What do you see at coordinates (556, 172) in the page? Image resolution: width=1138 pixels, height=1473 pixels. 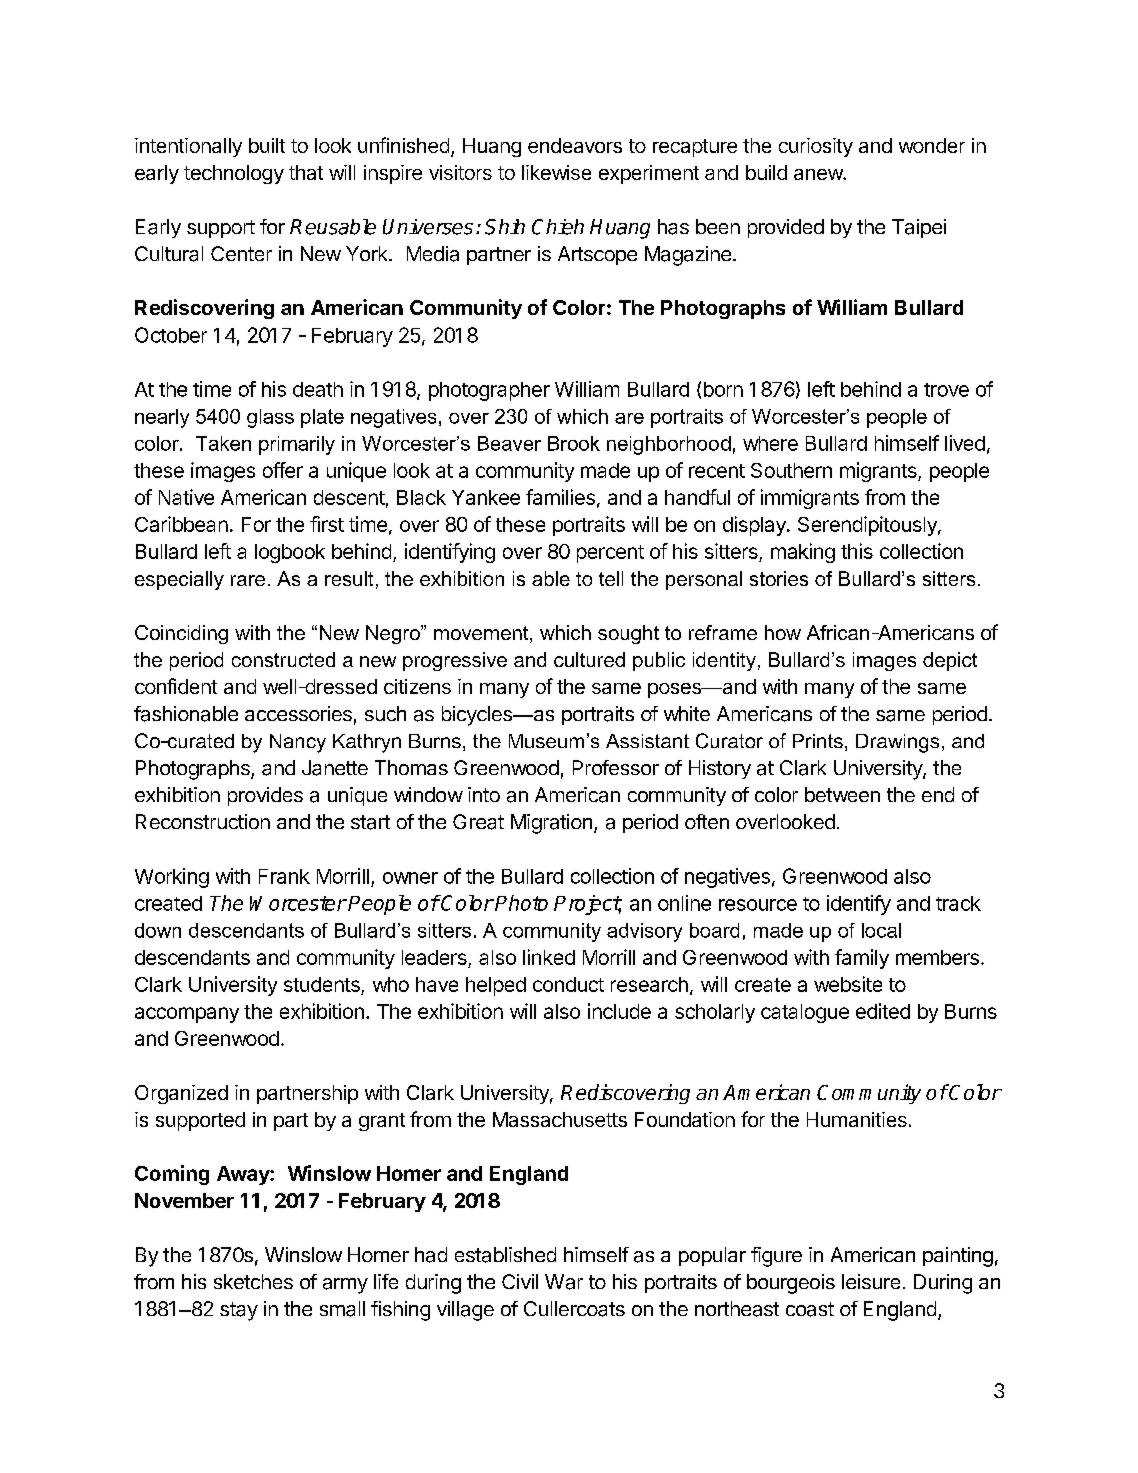 I see `likewise` at bounding box center [556, 172].
